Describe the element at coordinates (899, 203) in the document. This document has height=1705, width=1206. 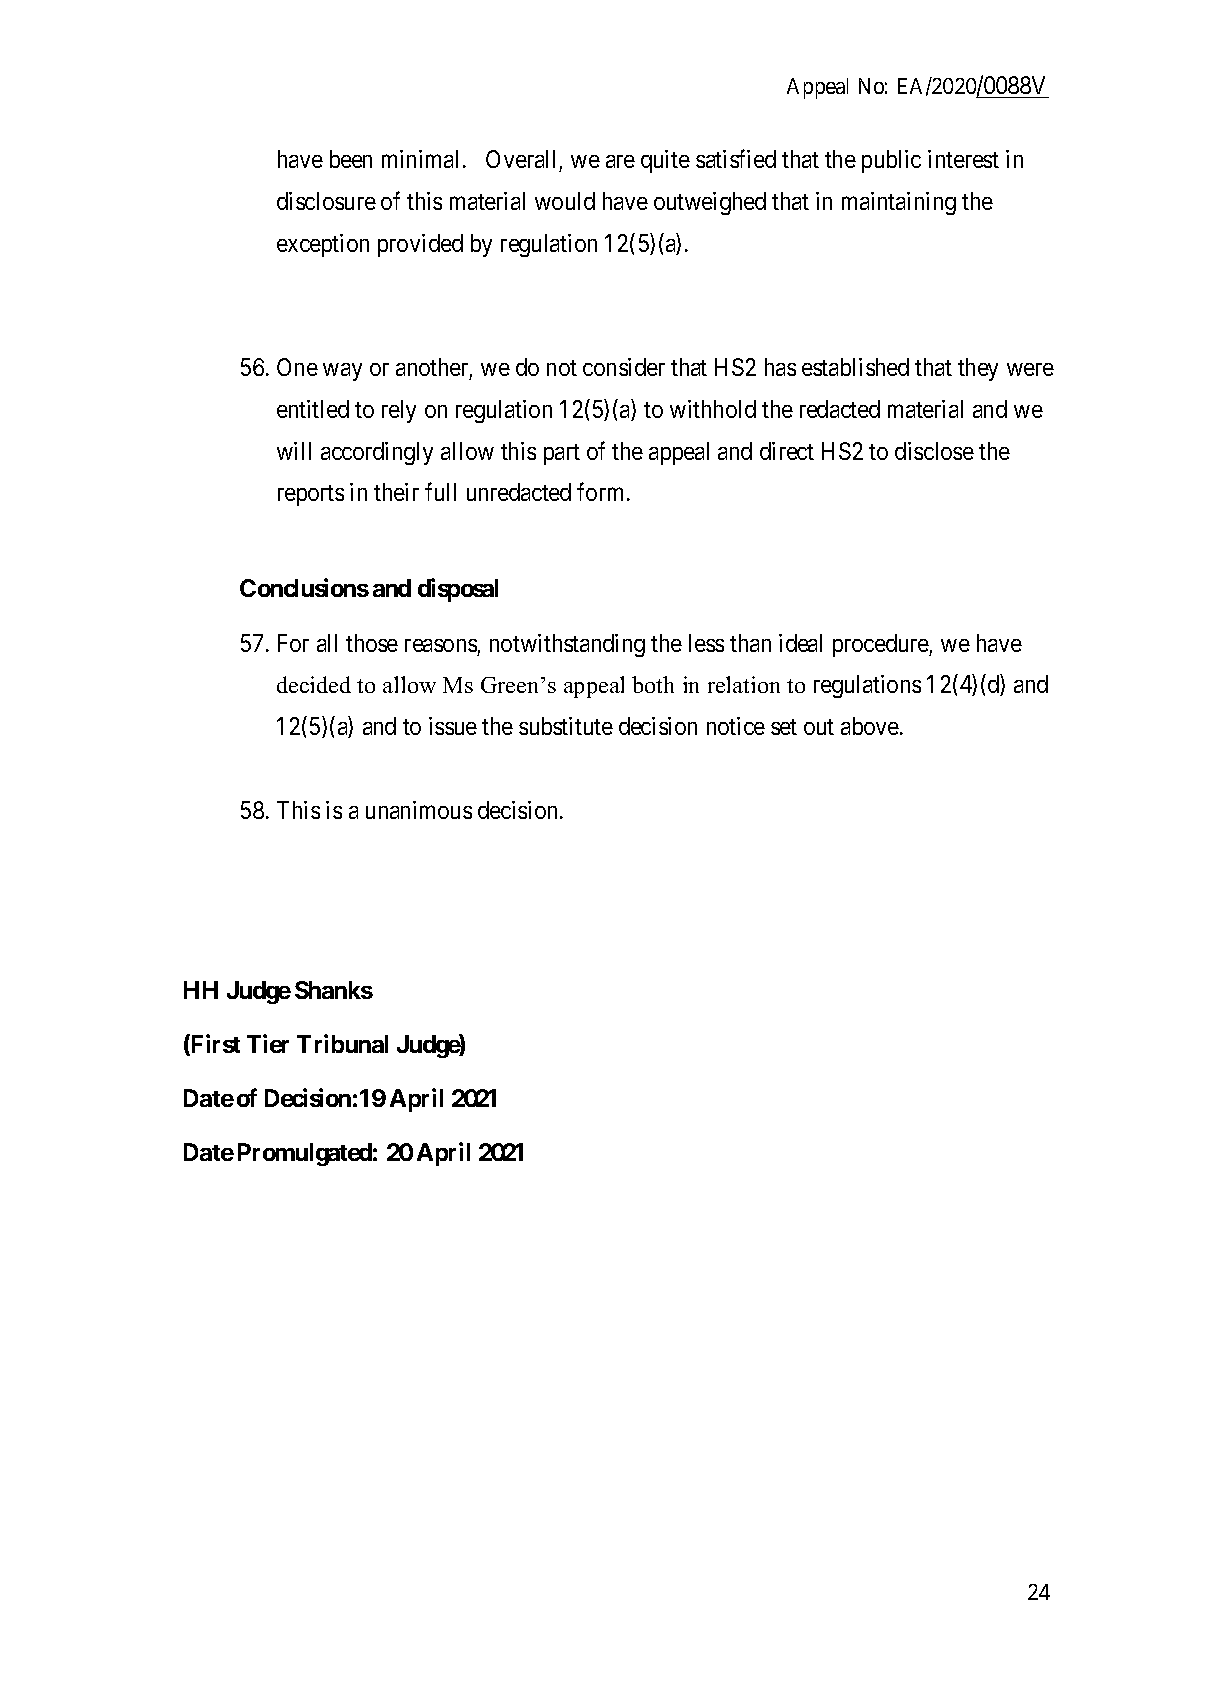
I see `maintaining` at that location.
